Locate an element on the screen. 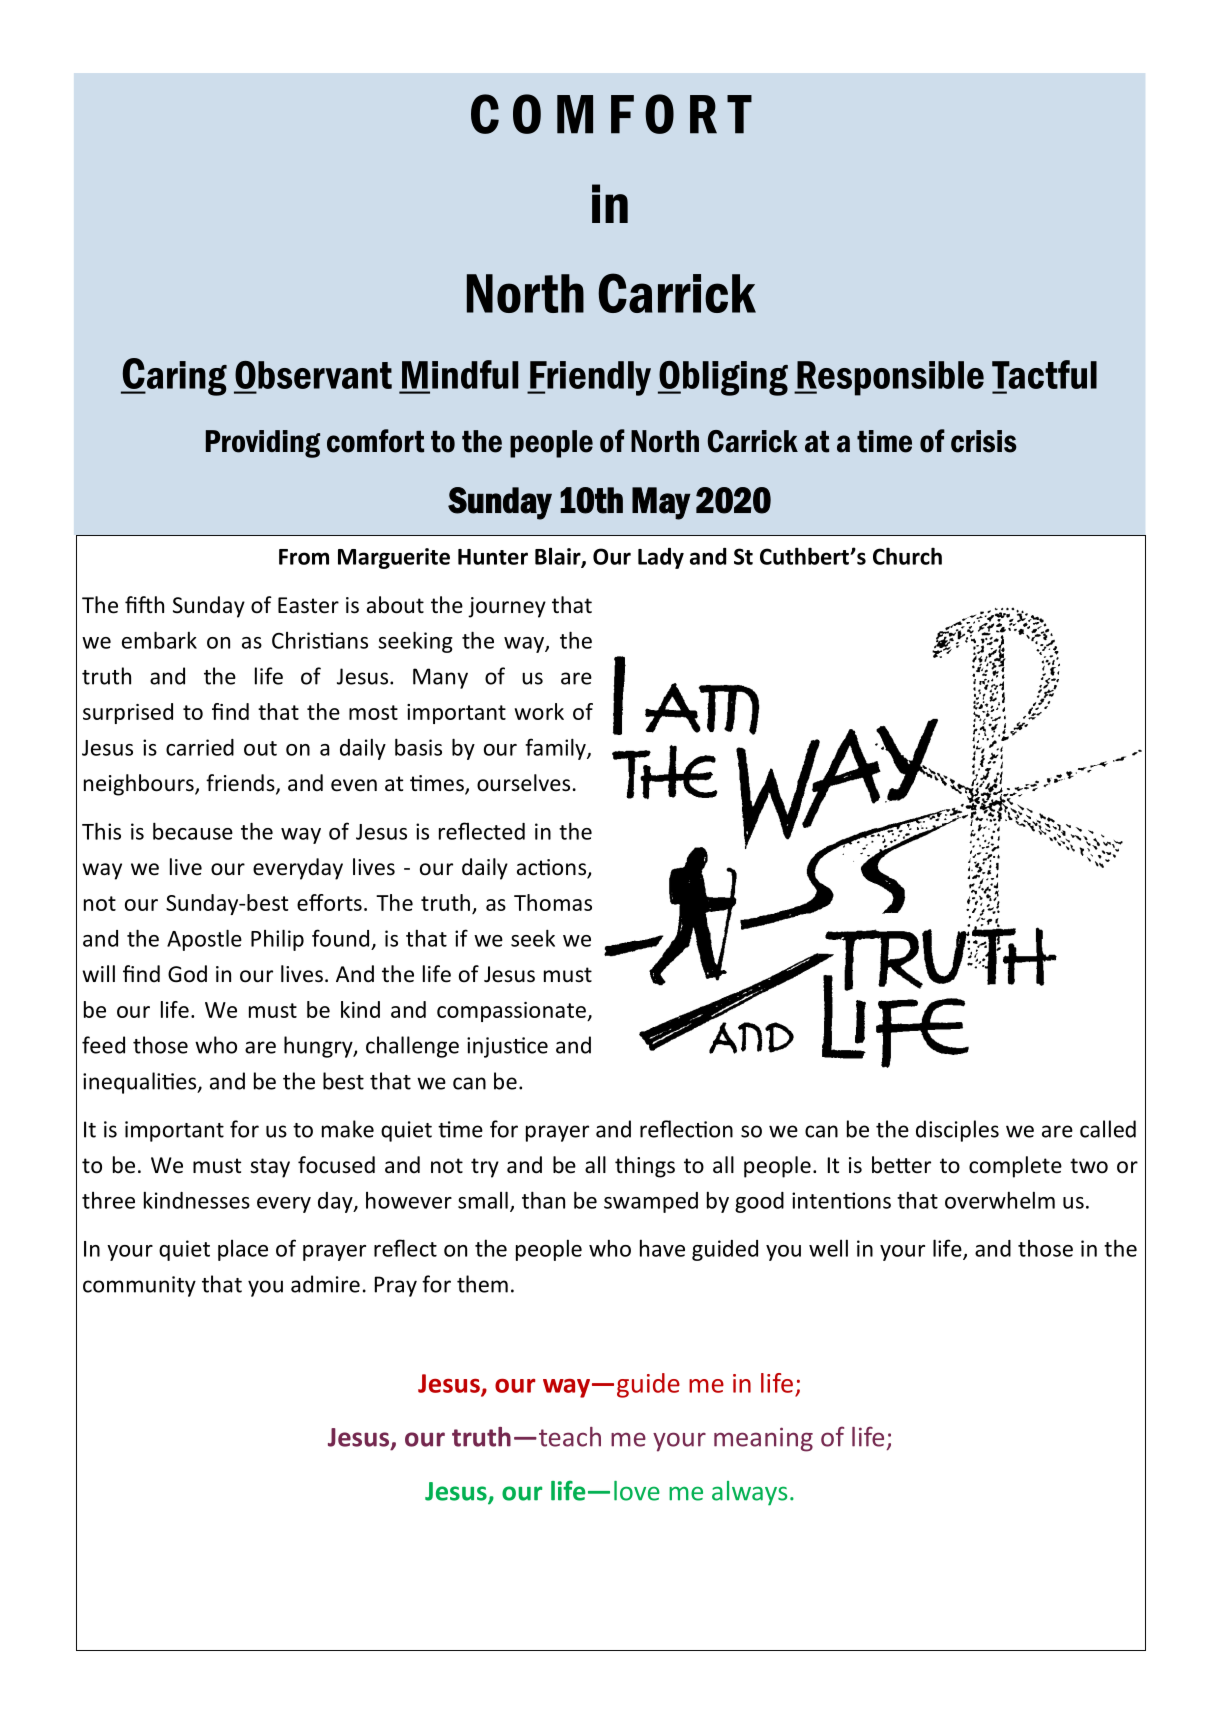 This screenshot has height=1724, width=1219. Providing is located at coordinates (263, 444).
